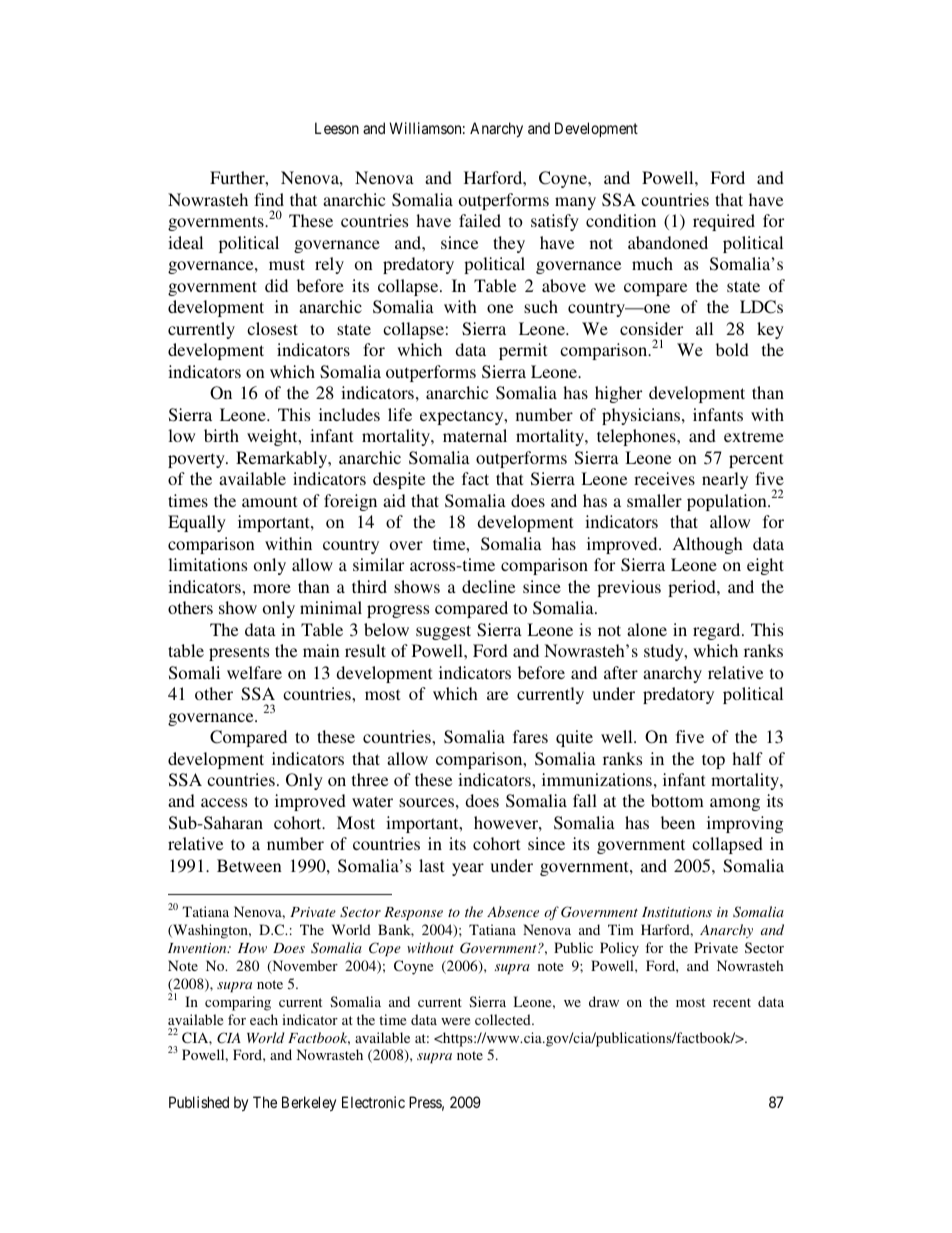 This screenshot has width=952, height=1233. Describe the element at coordinates (475, 435) in the screenshot. I see `maternal` at that location.
